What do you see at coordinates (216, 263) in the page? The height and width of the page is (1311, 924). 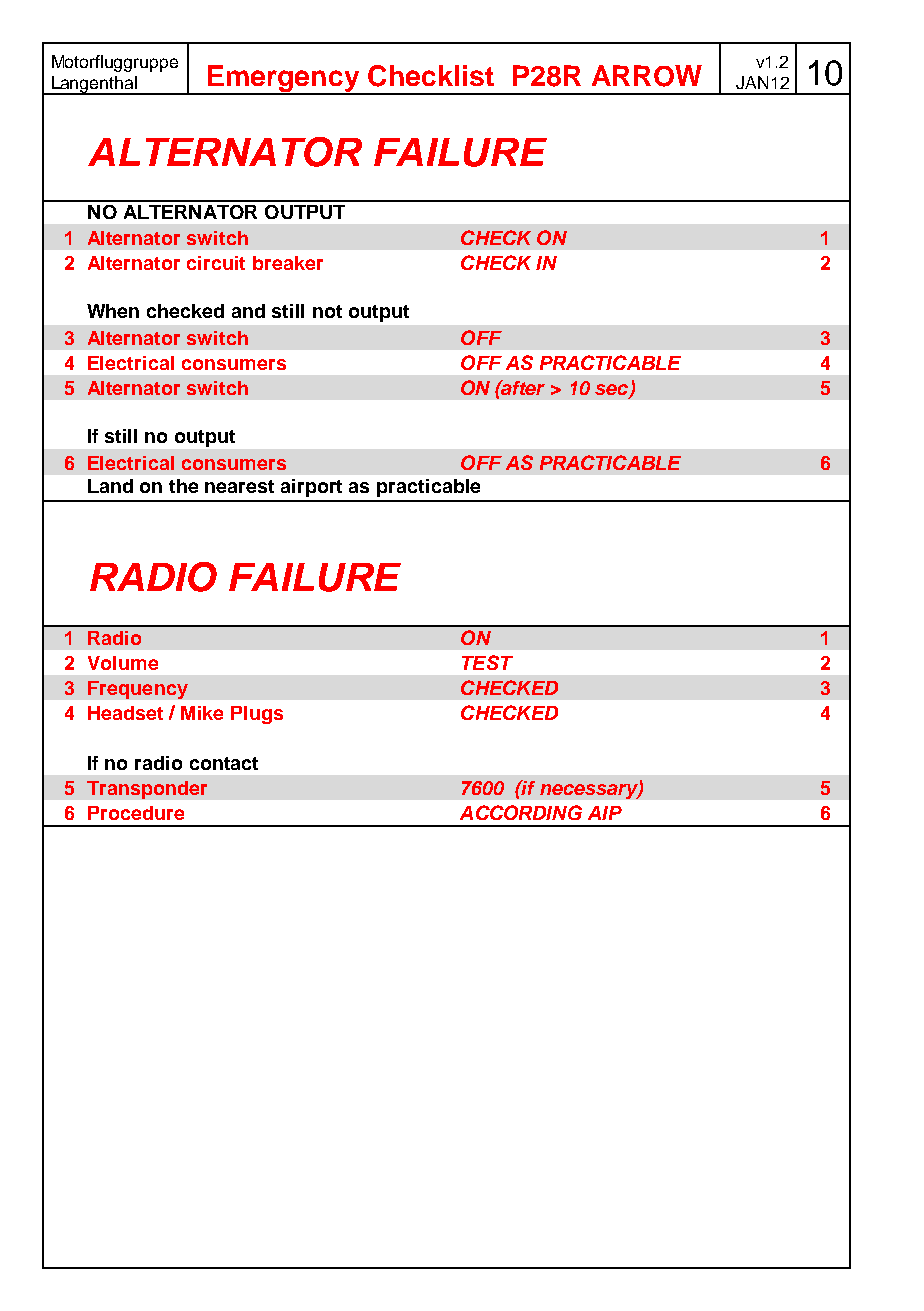 I see `circuit` at bounding box center [216, 263].
